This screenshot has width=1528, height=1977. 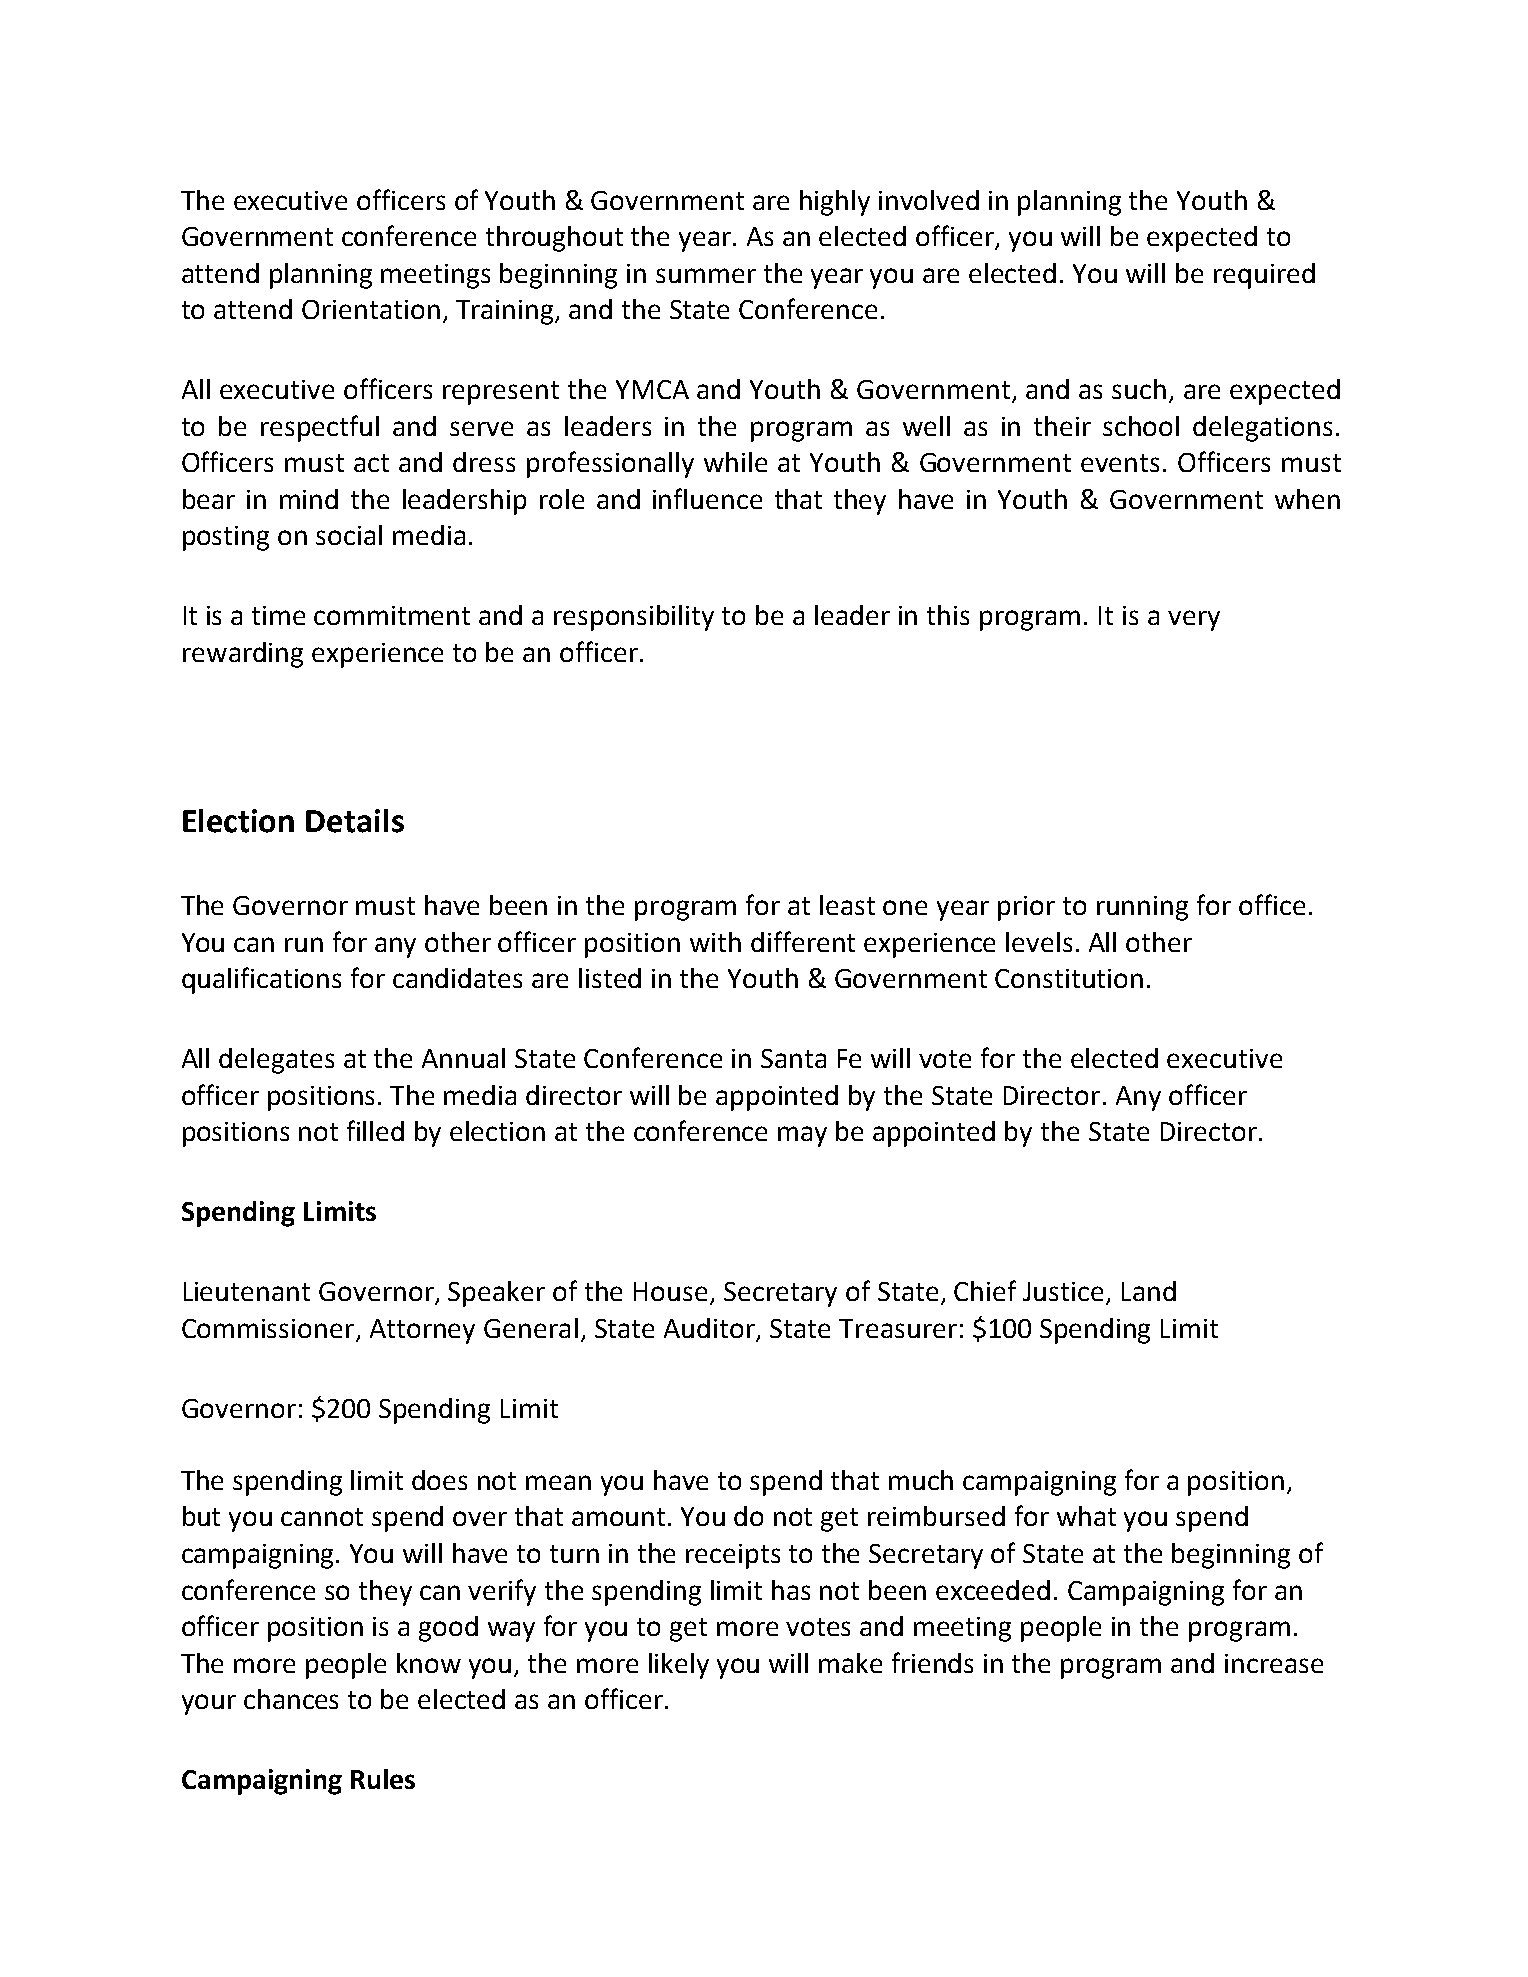 What do you see at coordinates (278, 615) in the screenshot?
I see `time` at bounding box center [278, 615].
